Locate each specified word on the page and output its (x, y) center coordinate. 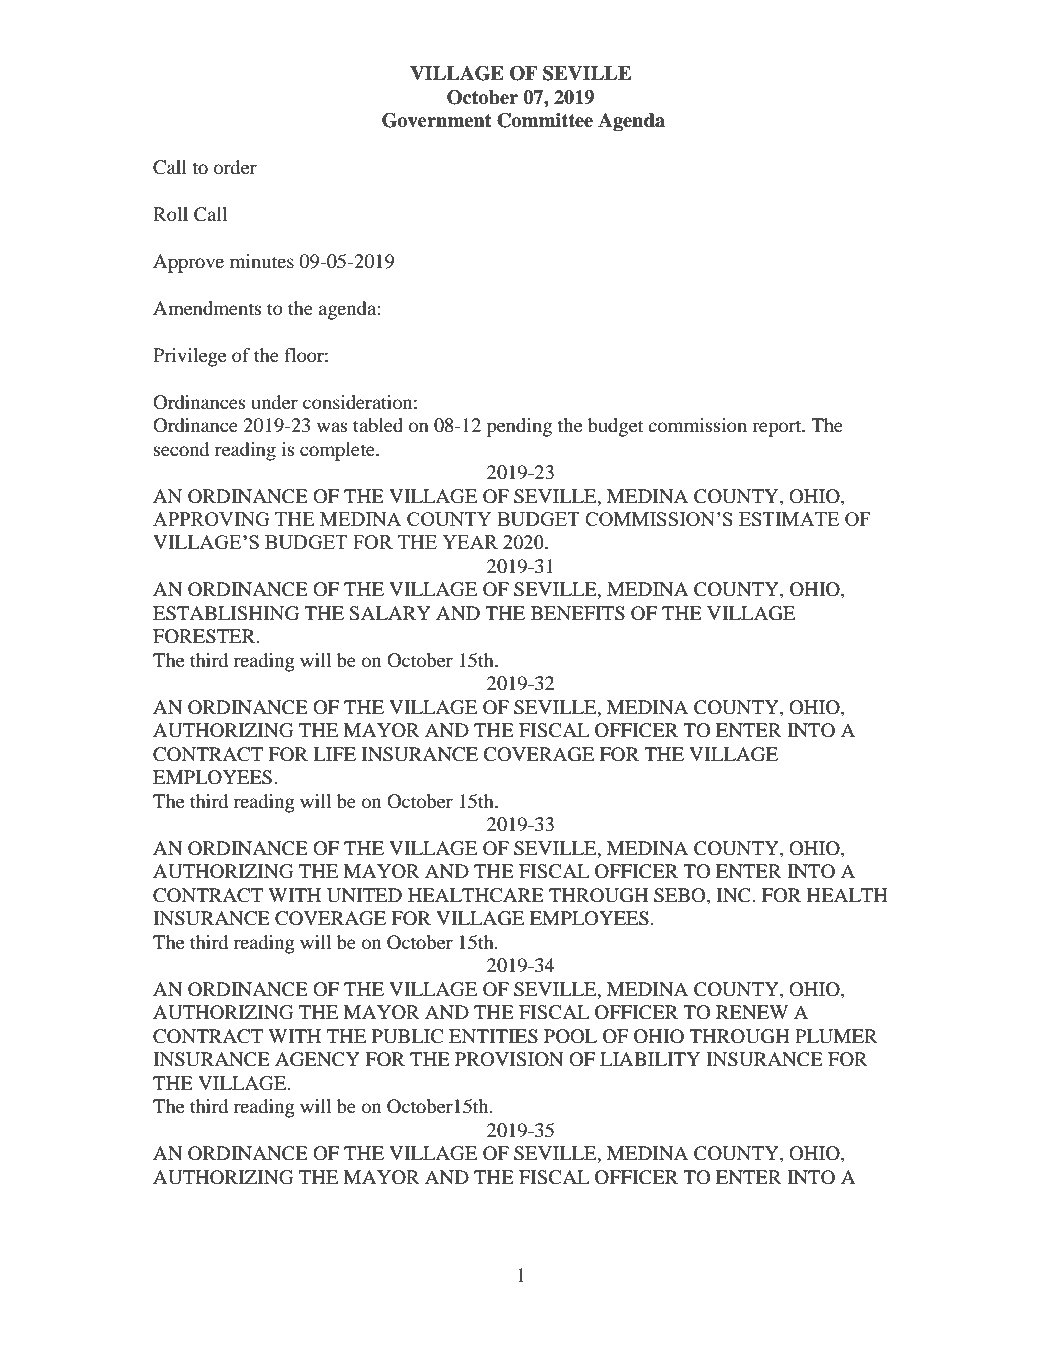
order (235, 167)
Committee (545, 120)
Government (437, 120)
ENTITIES (493, 1036)
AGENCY (317, 1059)
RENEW (752, 1012)
